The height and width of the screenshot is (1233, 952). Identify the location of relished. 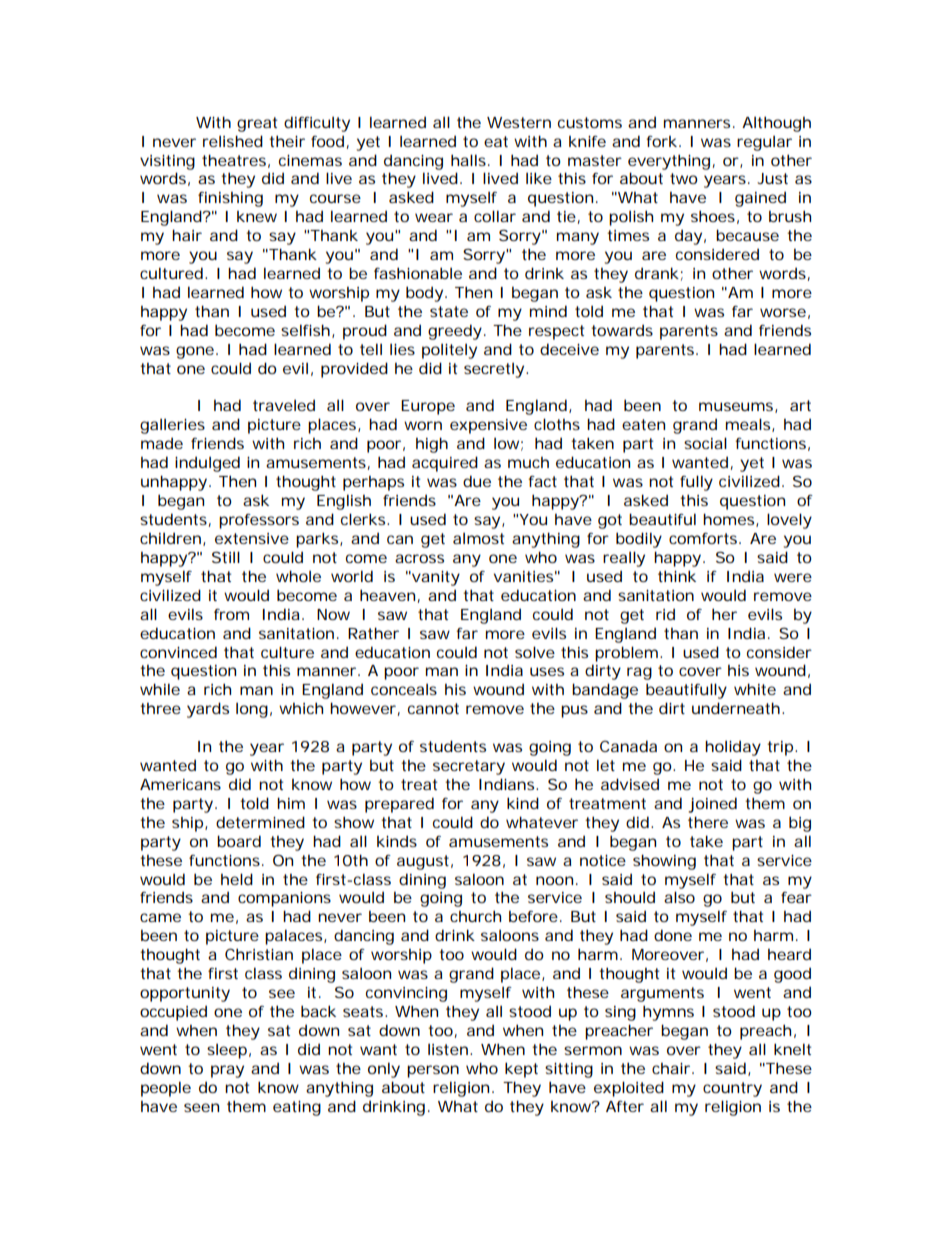
(233, 141).
